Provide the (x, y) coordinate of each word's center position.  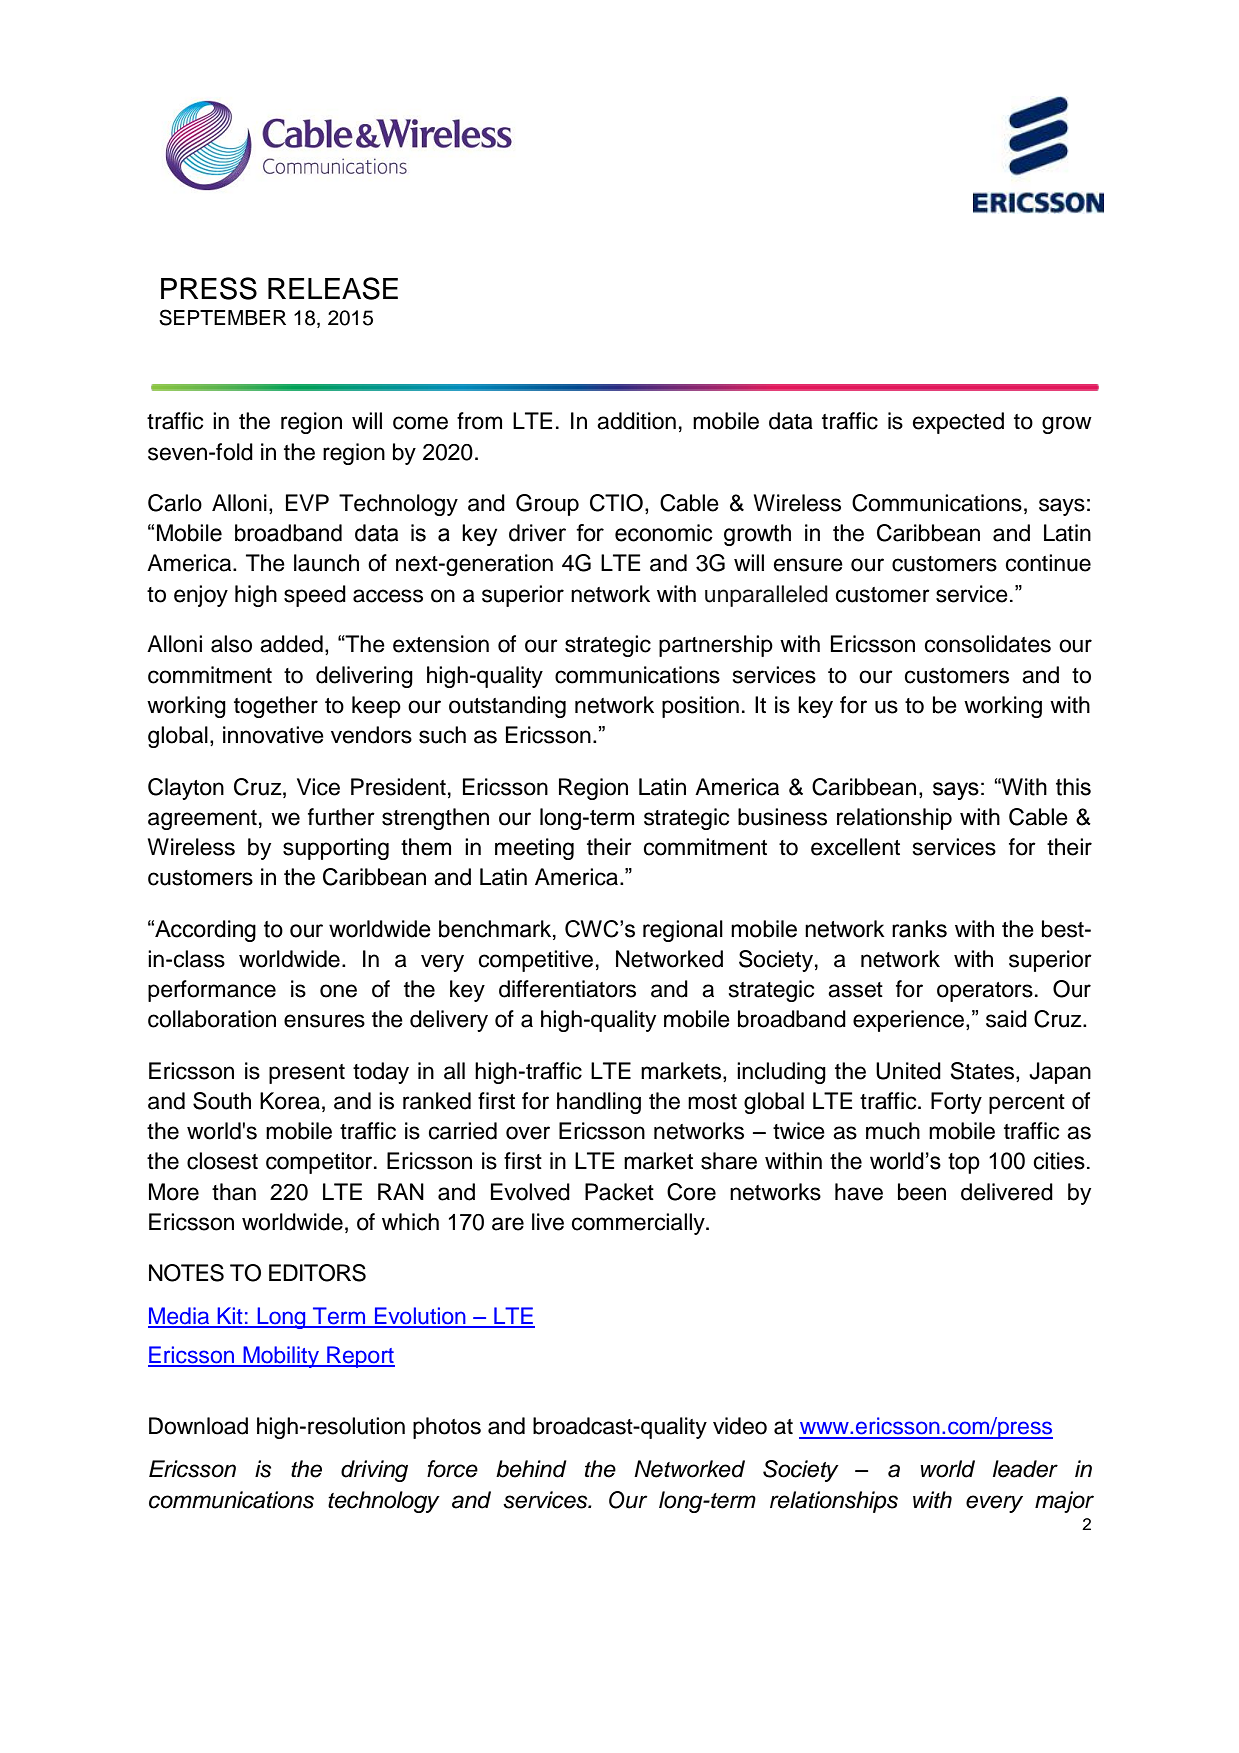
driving (374, 1471)
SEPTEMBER (222, 317)
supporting (336, 849)
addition (636, 421)
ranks (919, 929)
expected (958, 423)
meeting (534, 849)
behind (531, 1469)
